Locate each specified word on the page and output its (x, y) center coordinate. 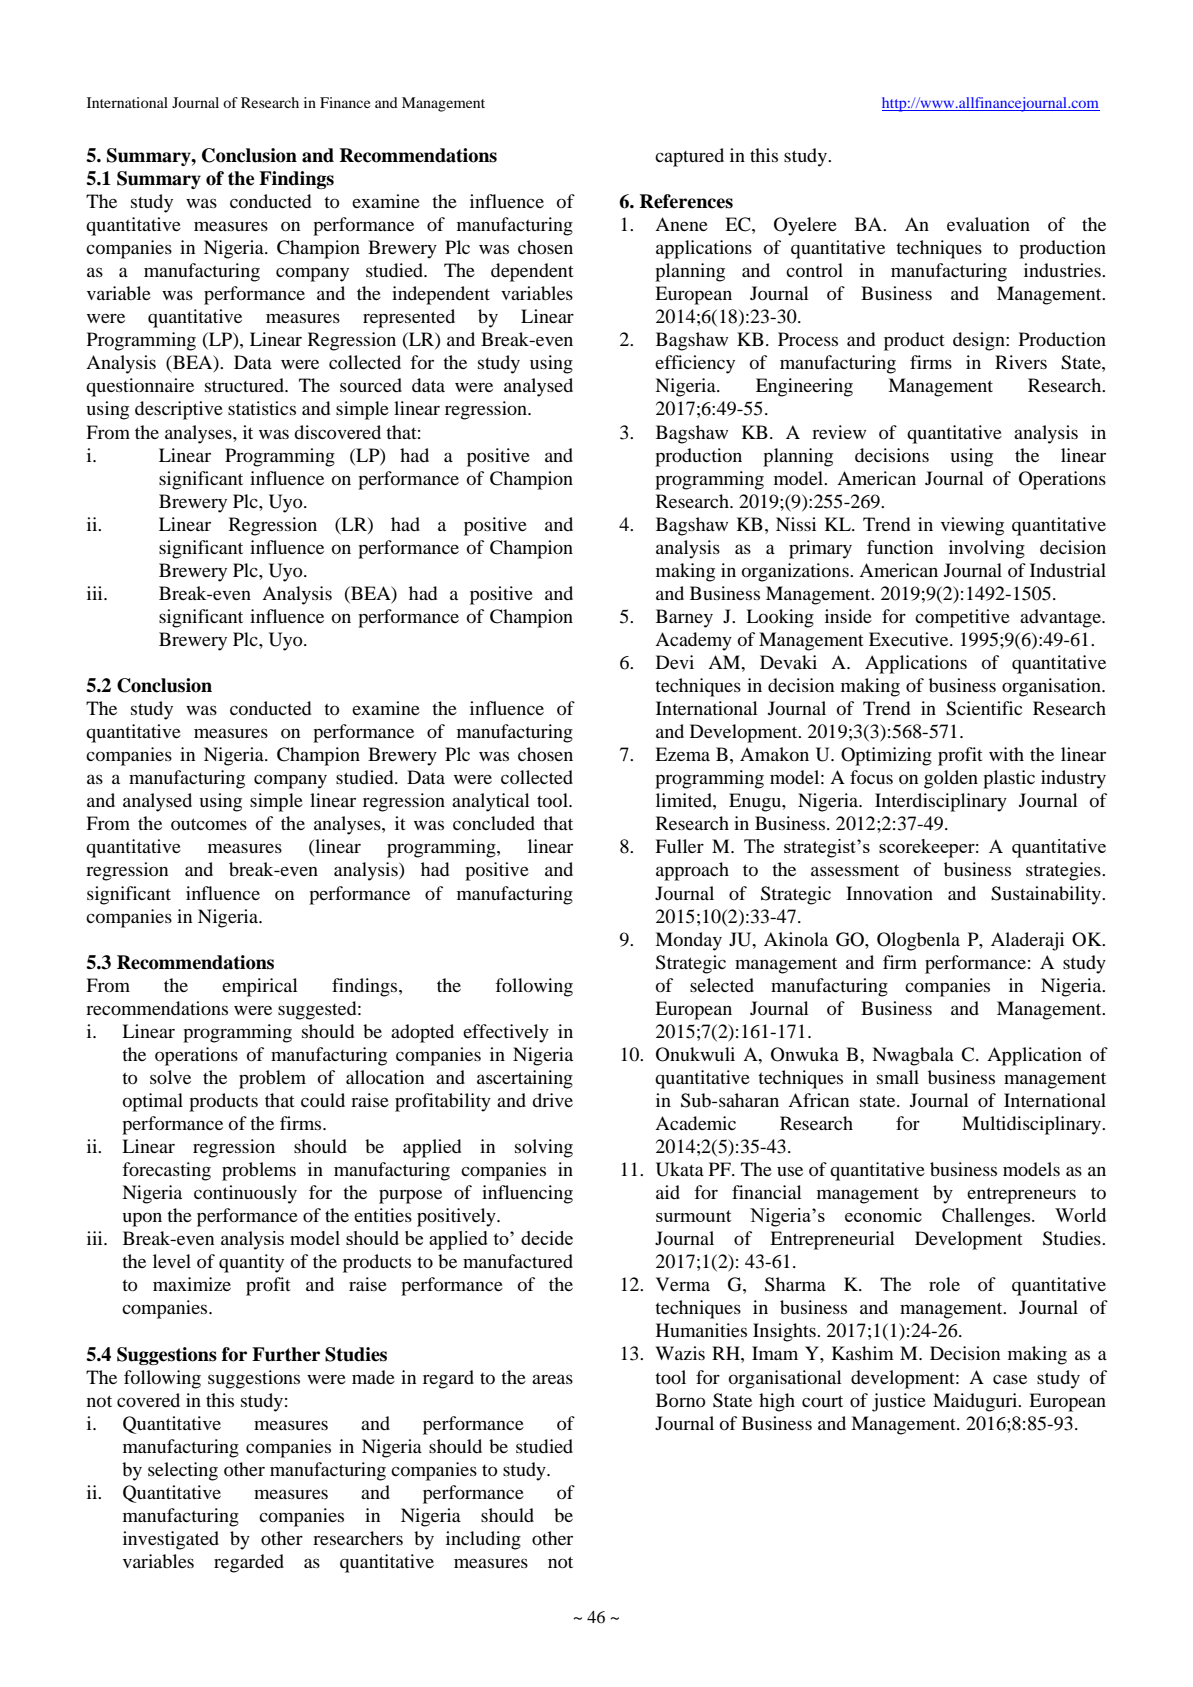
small (898, 1077)
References (686, 201)
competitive (962, 618)
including (483, 1540)
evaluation (988, 224)
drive (552, 1100)
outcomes (209, 824)
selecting (183, 1471)
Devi (675, 662)
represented (409, 318)
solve (170, 1077)
